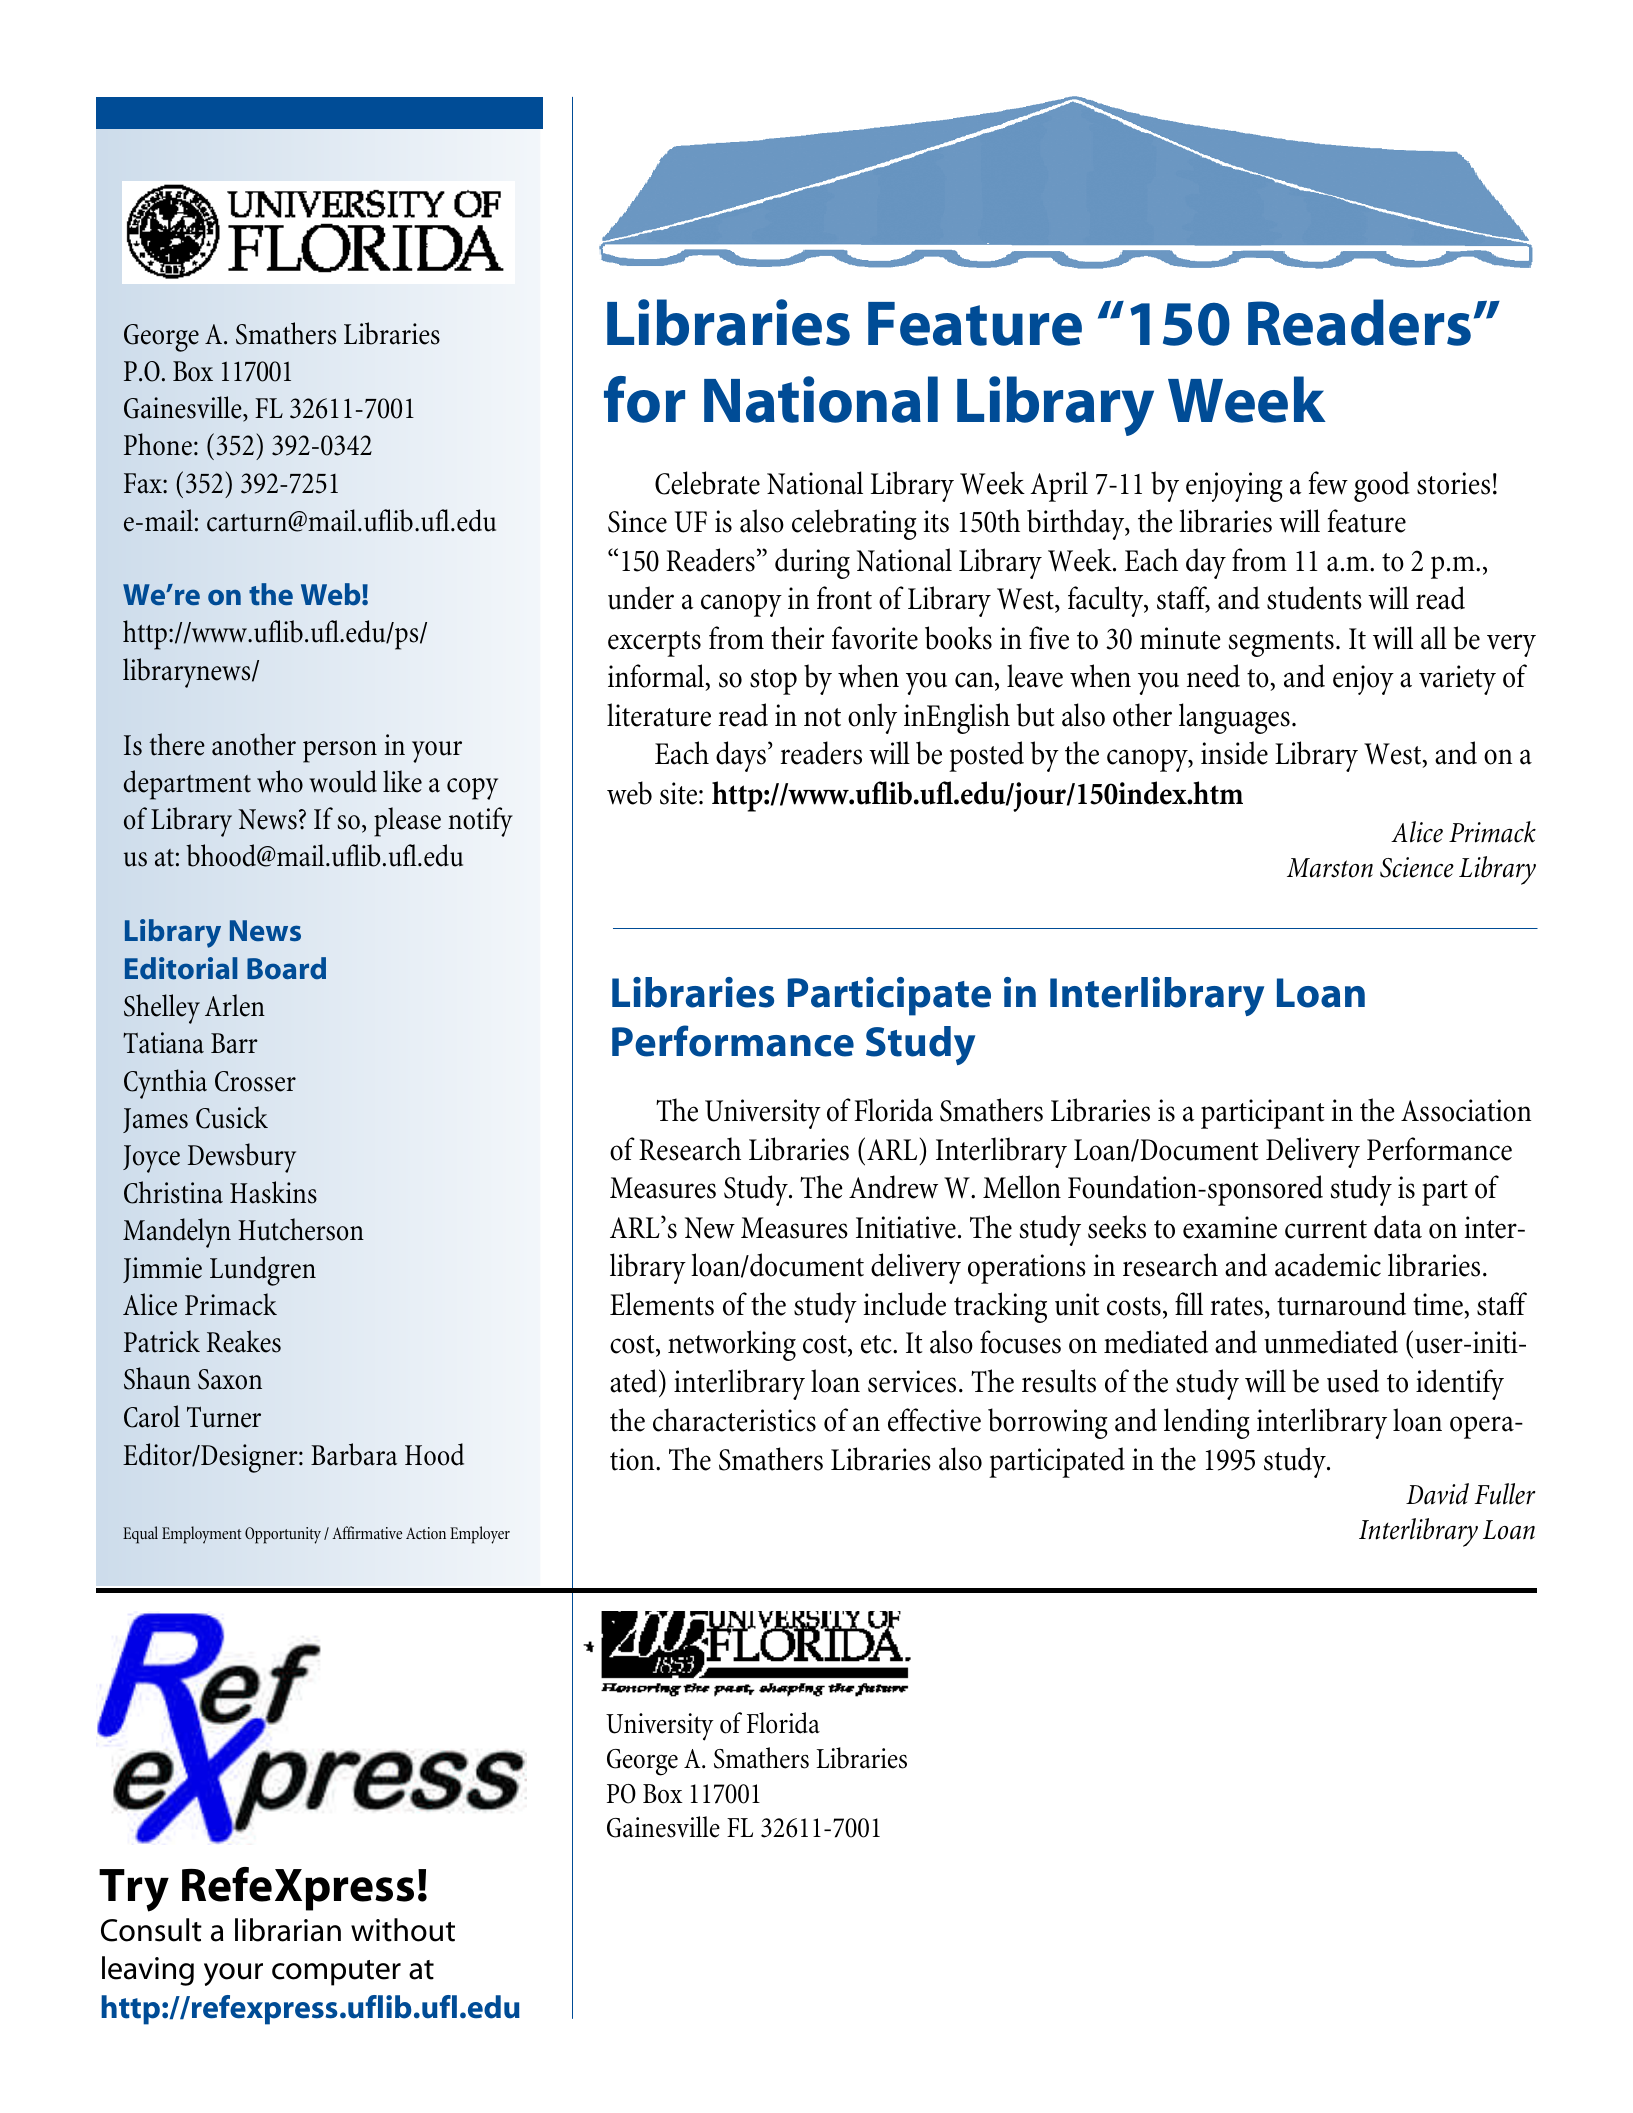 The height and width of the screenshot is (2113, 1633). What do you see at coordinates (288, 1930) in the screenshot?
I see `librarian` at bounding box center [288, 1930].
